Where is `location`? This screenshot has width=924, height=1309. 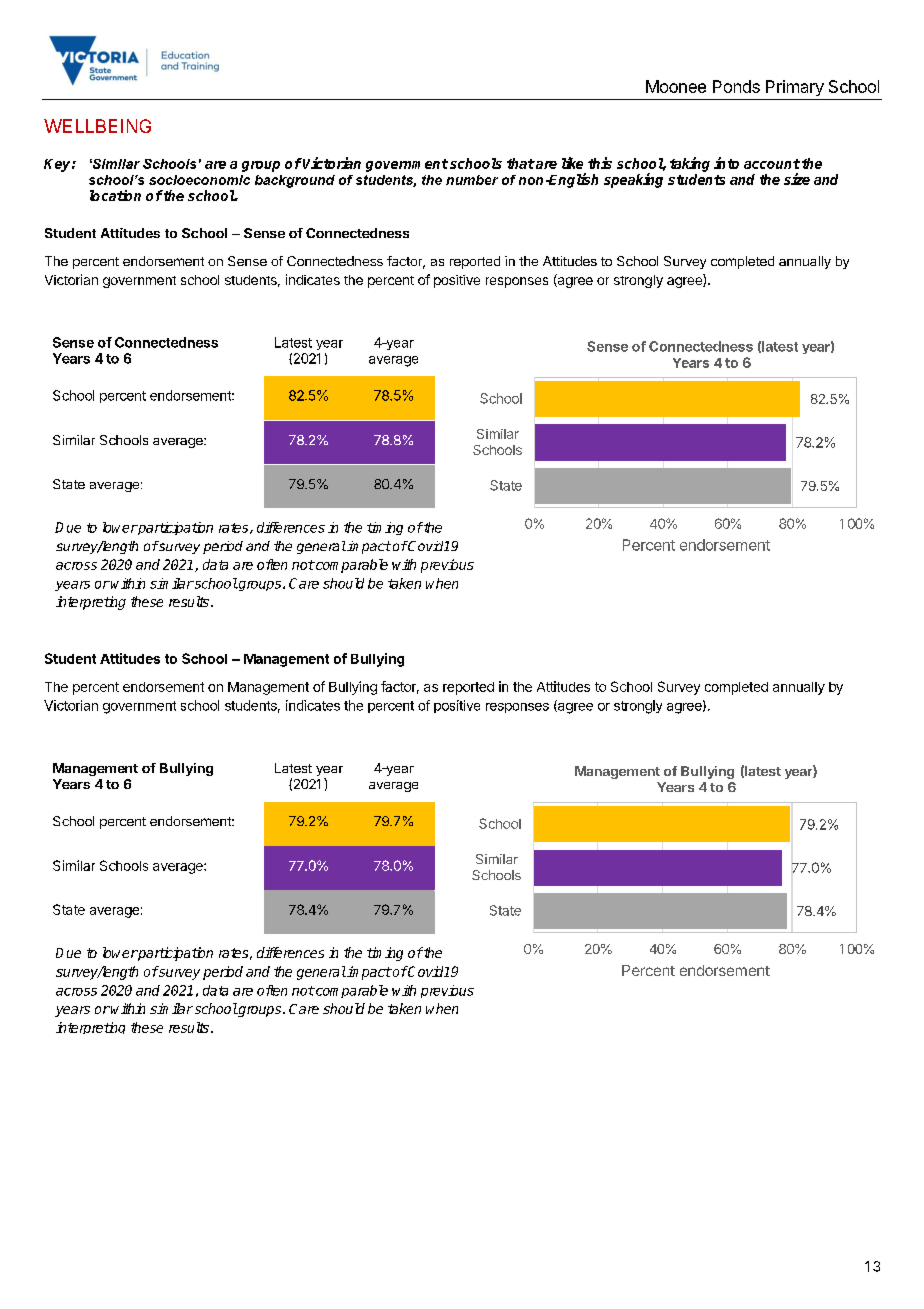
location is located at coordinates (115, 195).
